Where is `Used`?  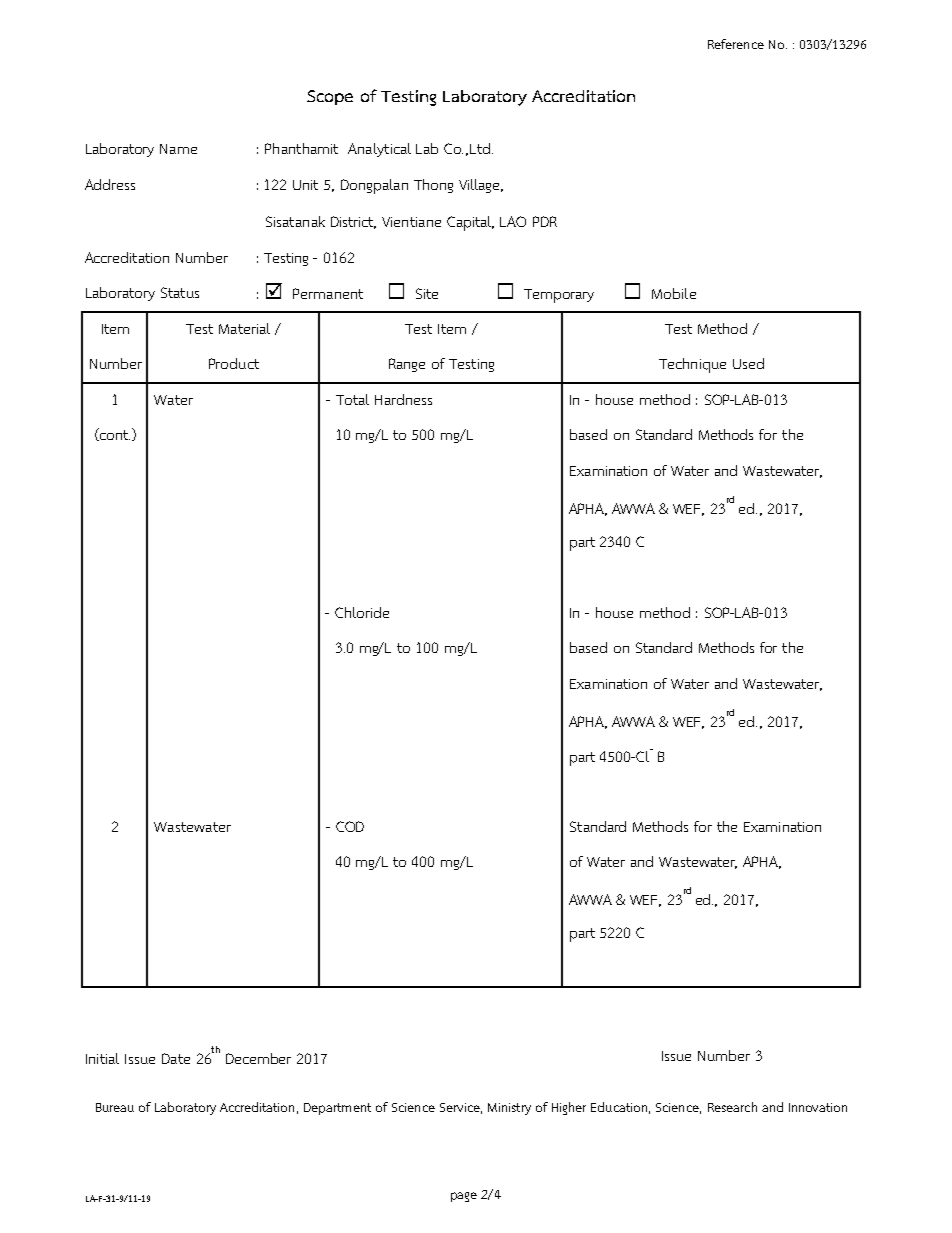 Used is located at coordinates (748, 363).
